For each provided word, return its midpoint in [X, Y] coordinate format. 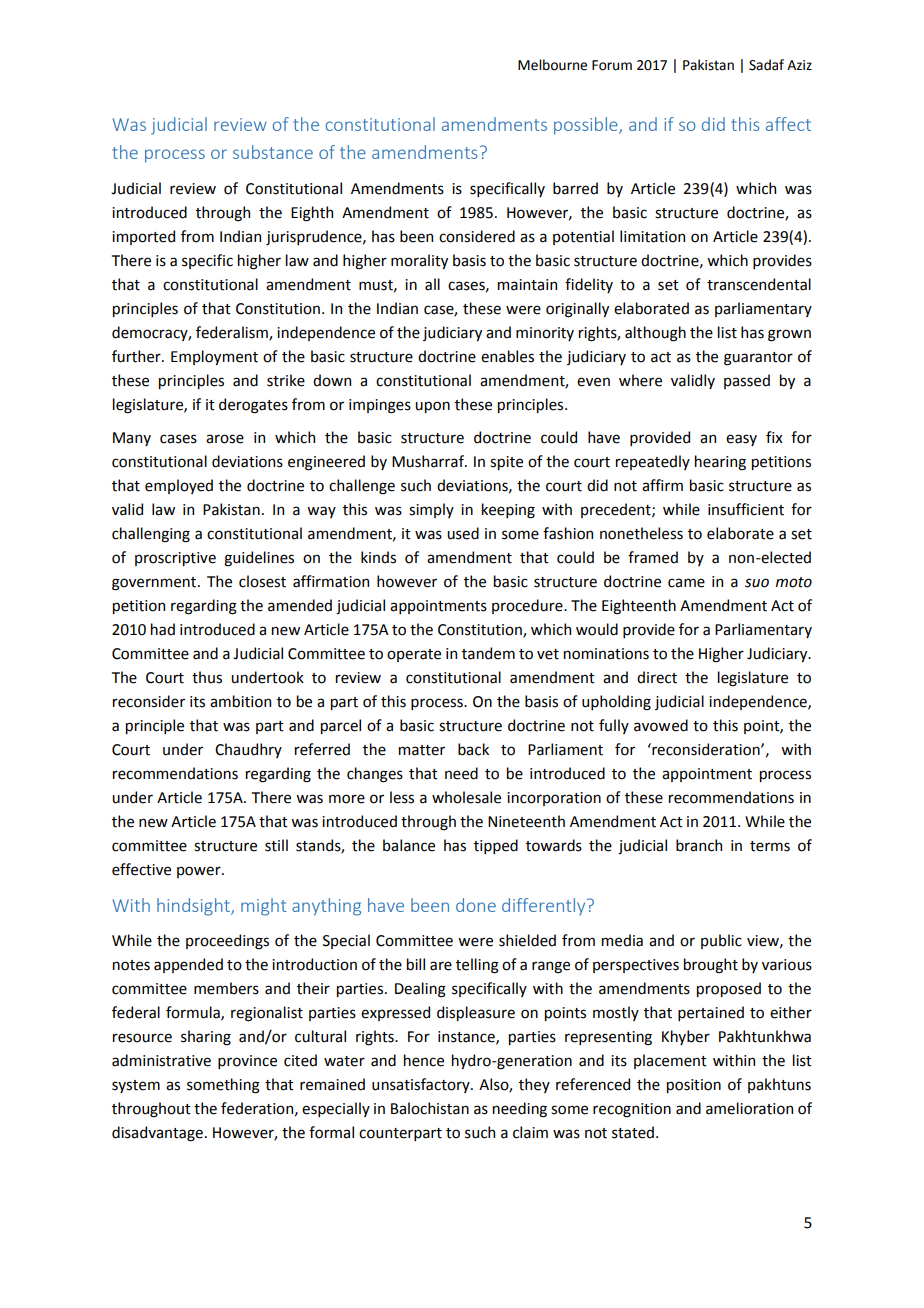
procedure [528, 606]
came [686, 583]
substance [273, 152]
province [247, 1062]
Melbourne [552, 65]
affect [788, 124]
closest [262, 581]
